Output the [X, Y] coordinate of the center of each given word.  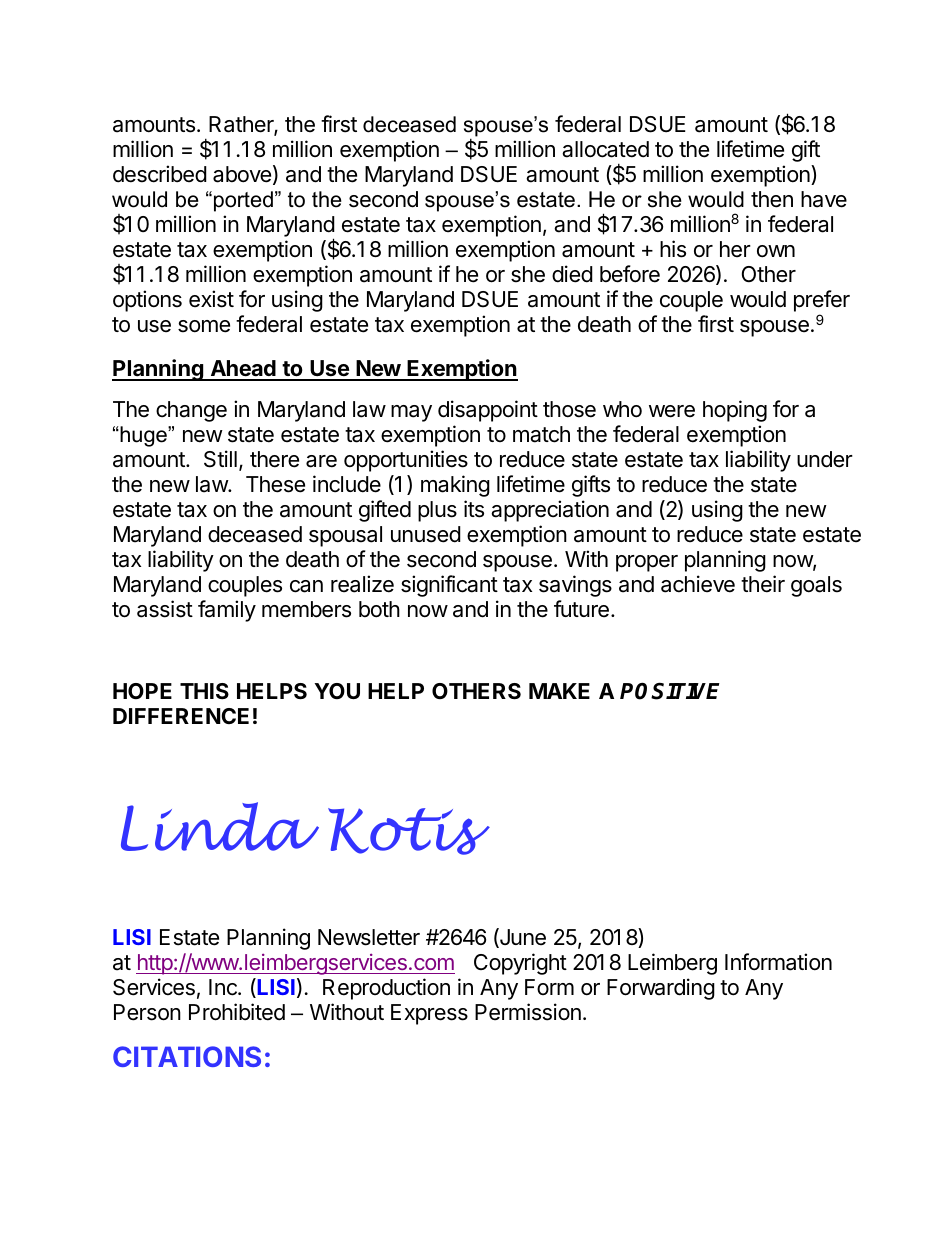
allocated [605, 149]
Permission [528, 1012]
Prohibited [237, 1012]
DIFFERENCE [181, 716]
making [455, 486]
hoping [735, 411]
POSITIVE [670, 691]
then [772, 199]
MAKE [559, 691]
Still [220, 459]
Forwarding [661, 989]
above [242, 174]
